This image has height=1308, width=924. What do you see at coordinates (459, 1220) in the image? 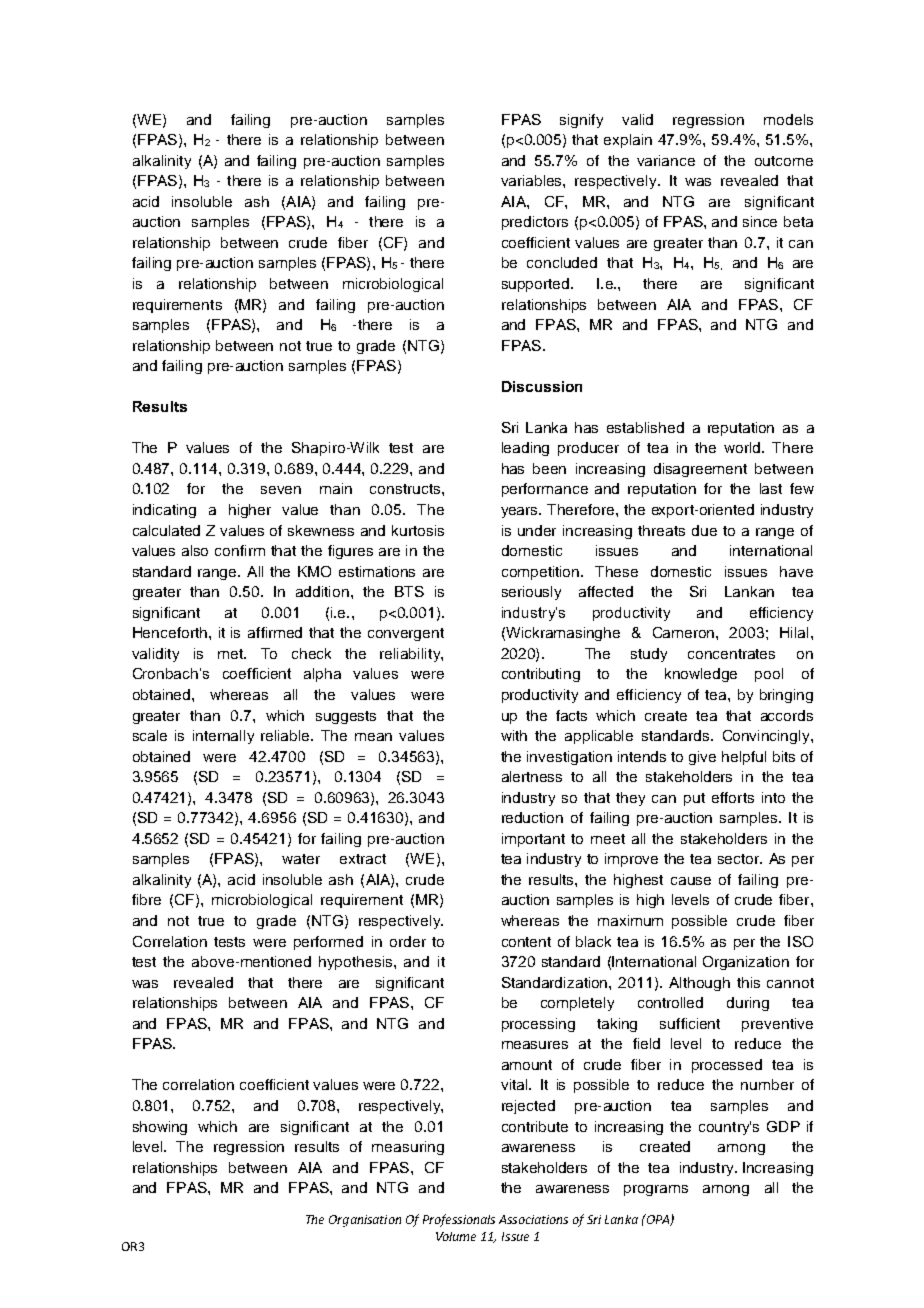
I see `Professionals` at bounding box center [459, 1220].
